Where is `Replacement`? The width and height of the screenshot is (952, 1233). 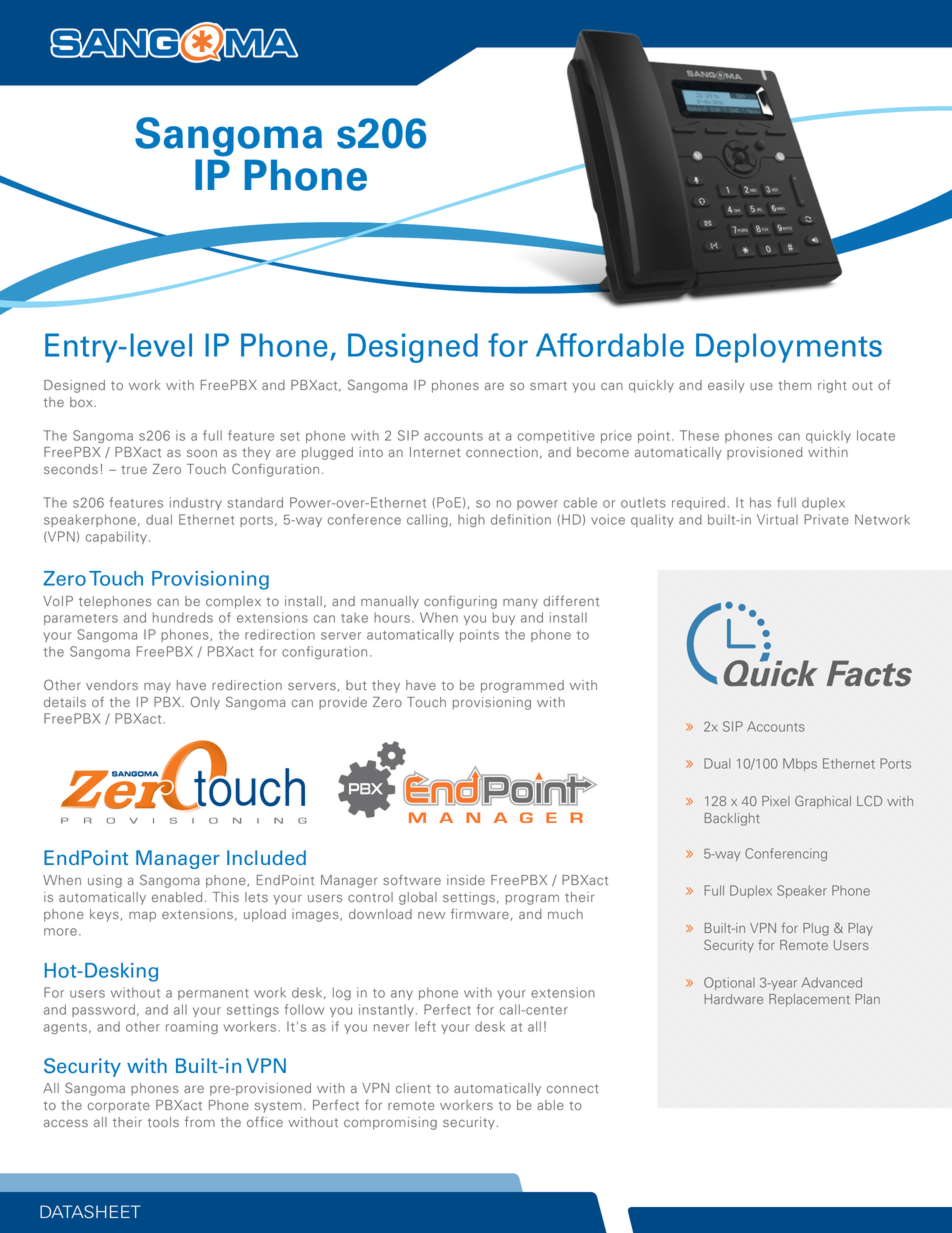
Replacement is located at coordinates (809, 1000).
